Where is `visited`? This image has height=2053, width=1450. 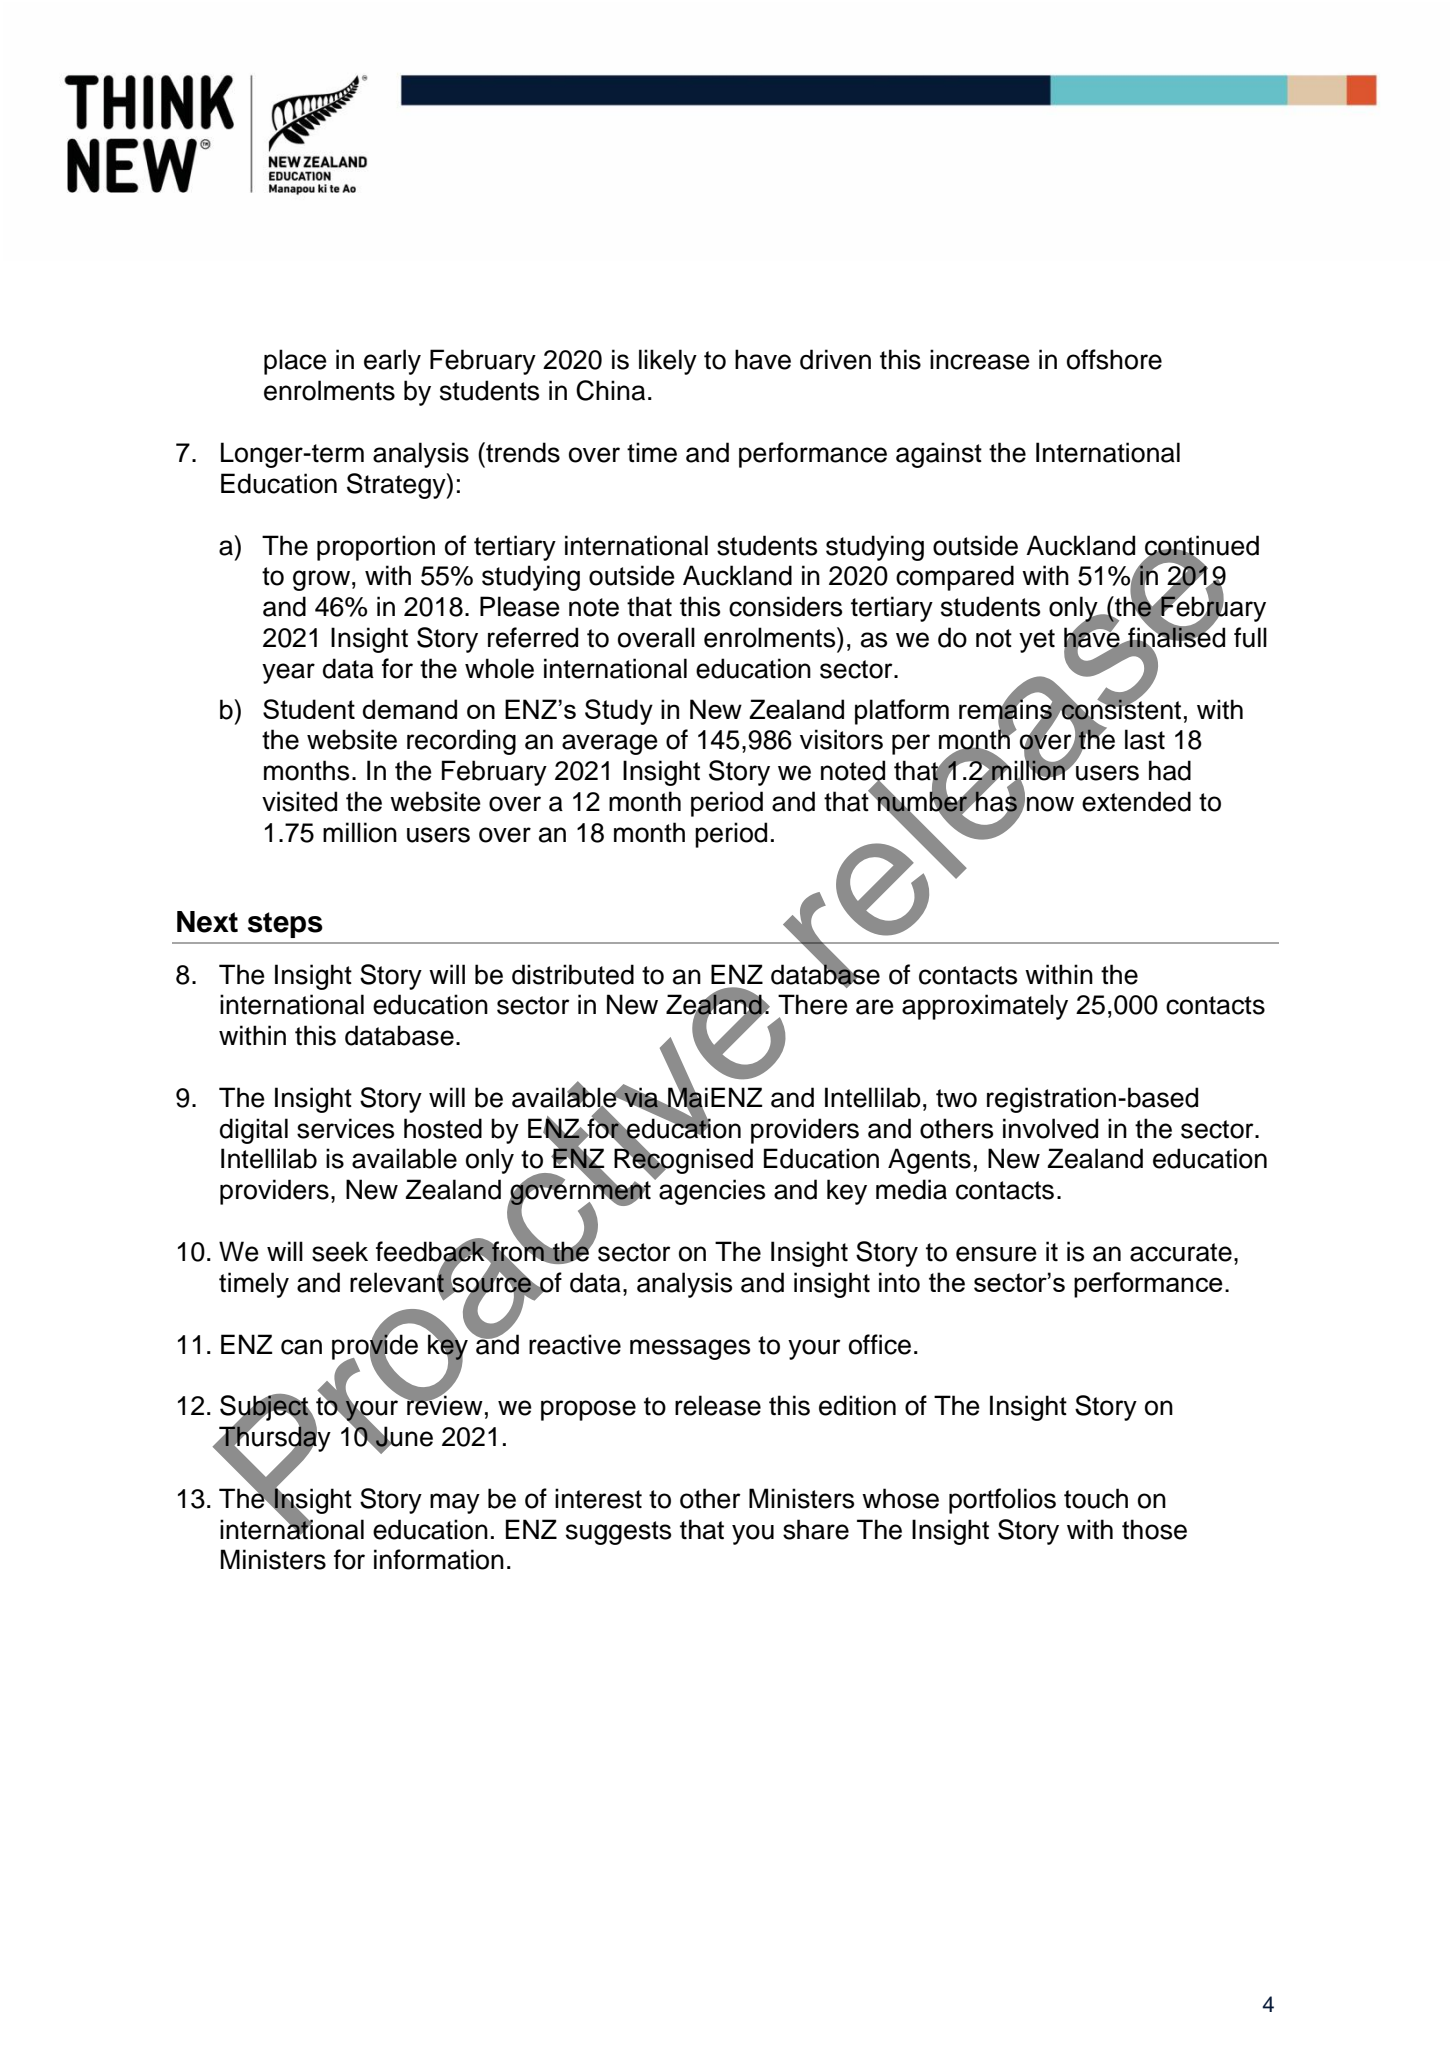 visited is located at coordinates (299, 801).
